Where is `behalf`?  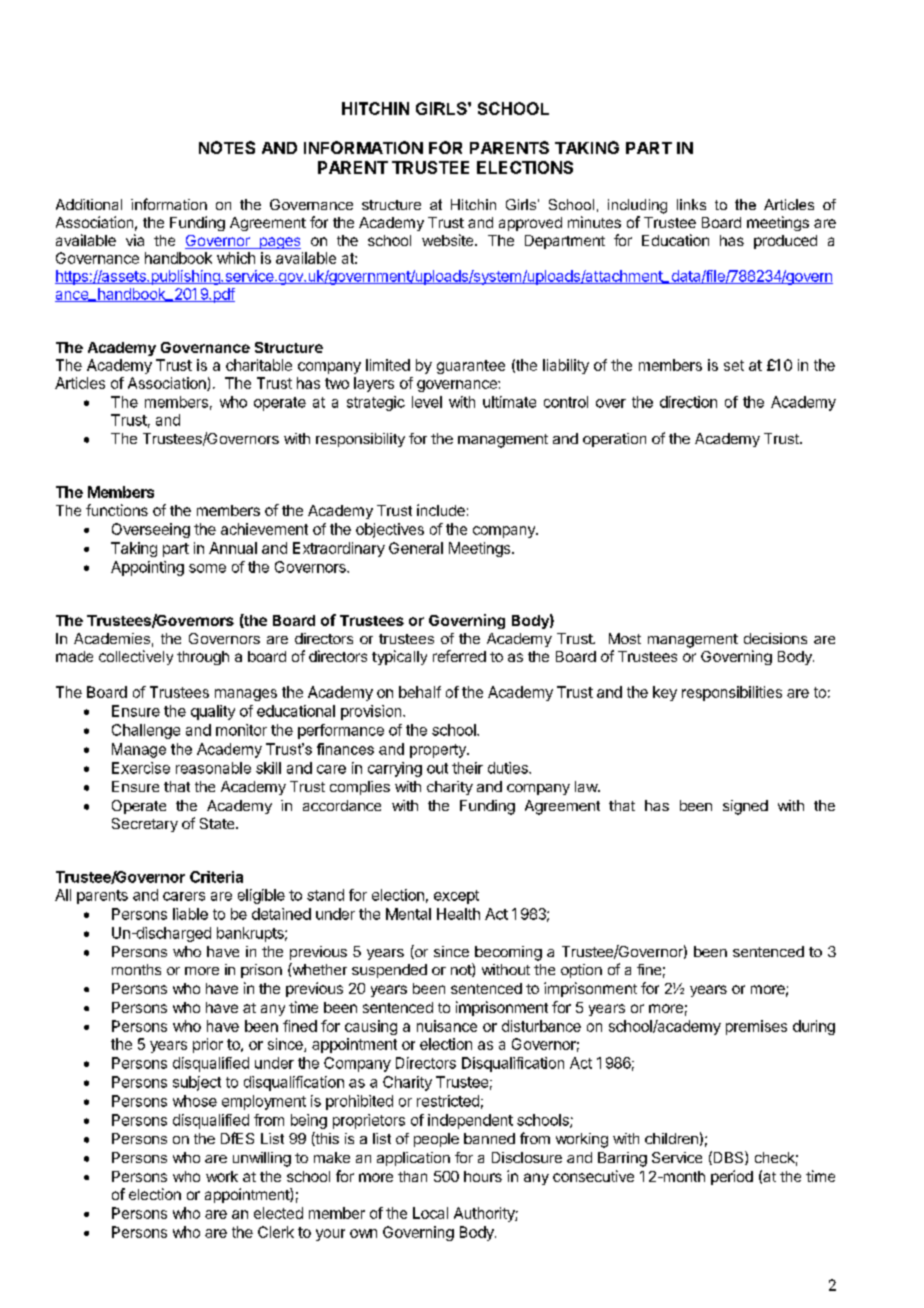
behalf is located at coordinates (420, 692).
